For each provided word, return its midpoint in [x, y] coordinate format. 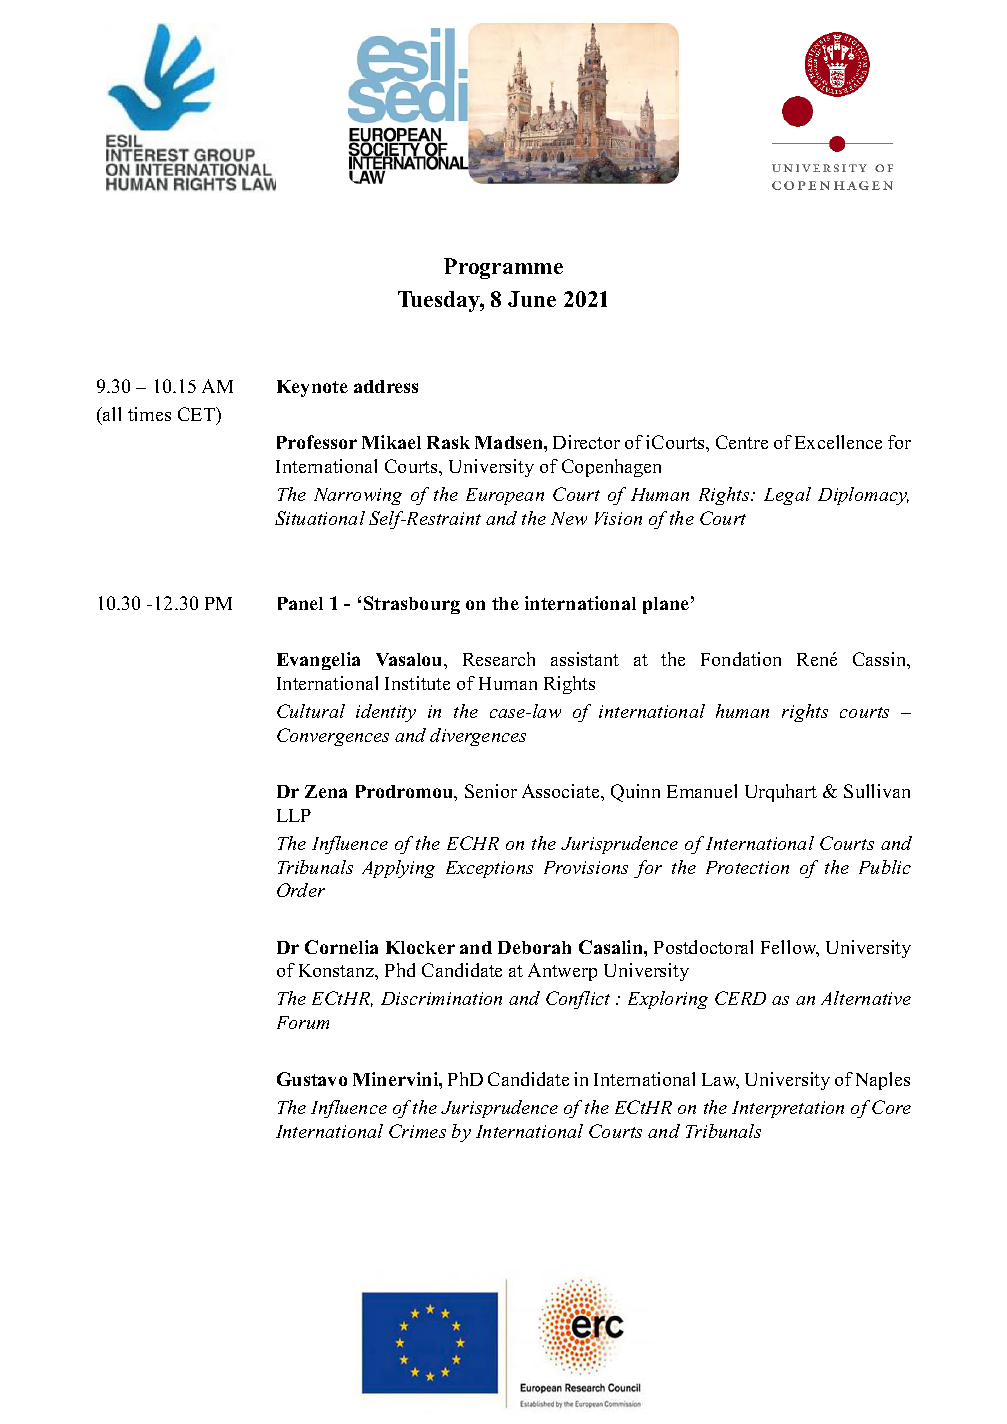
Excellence [838, 442]
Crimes [417, 1131]
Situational [320, 518]
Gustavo [312, 1079]
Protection [747, 867]
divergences [478, 737]
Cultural [311, 711]
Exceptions [489, 869]
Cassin [881, 660]
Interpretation [788, 1109]
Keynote [312, 388]
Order [301, 890]
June [532, 299]
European [505, 496]
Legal [787, 496]
